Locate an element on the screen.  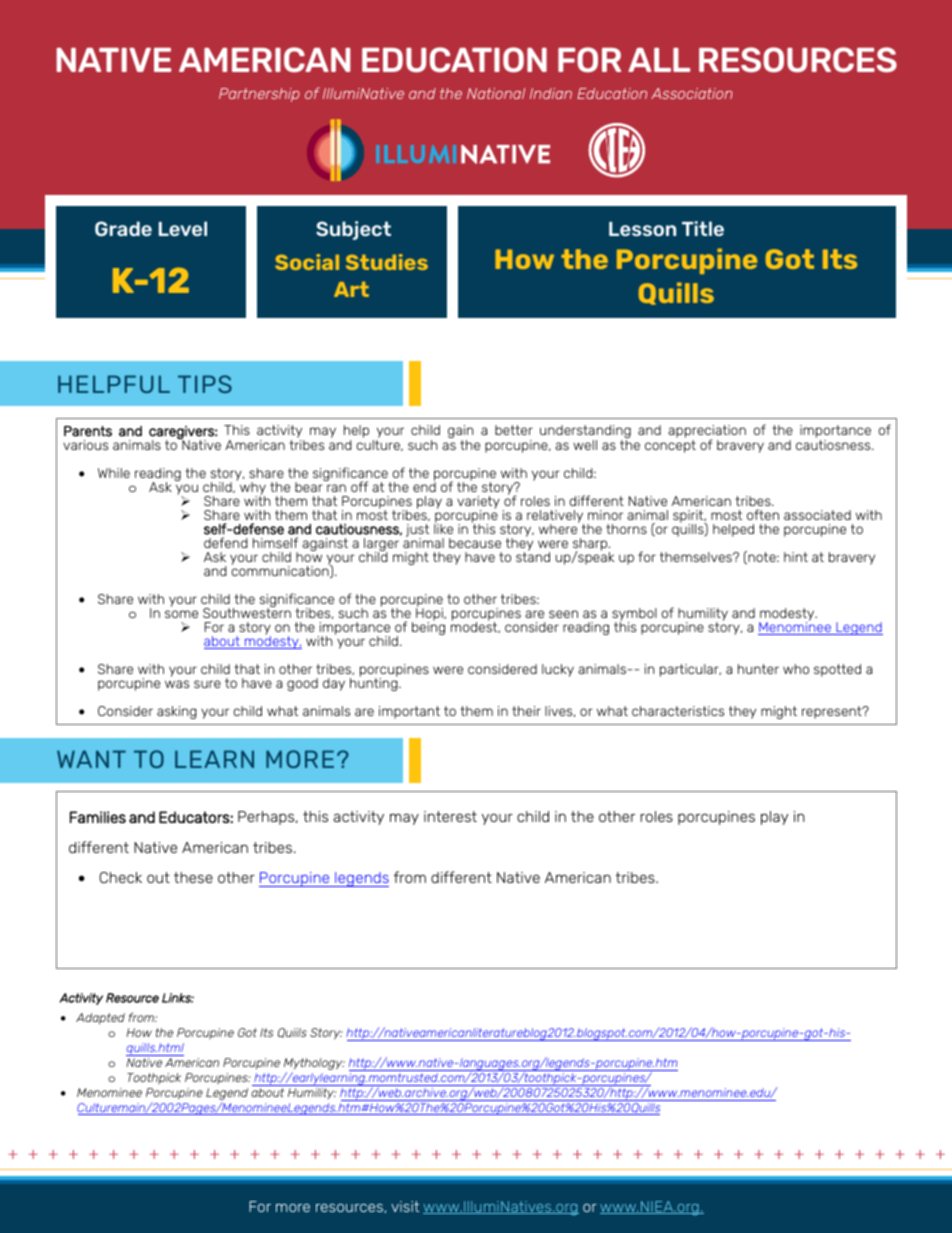
interest is located at coordinates (450, 816).
